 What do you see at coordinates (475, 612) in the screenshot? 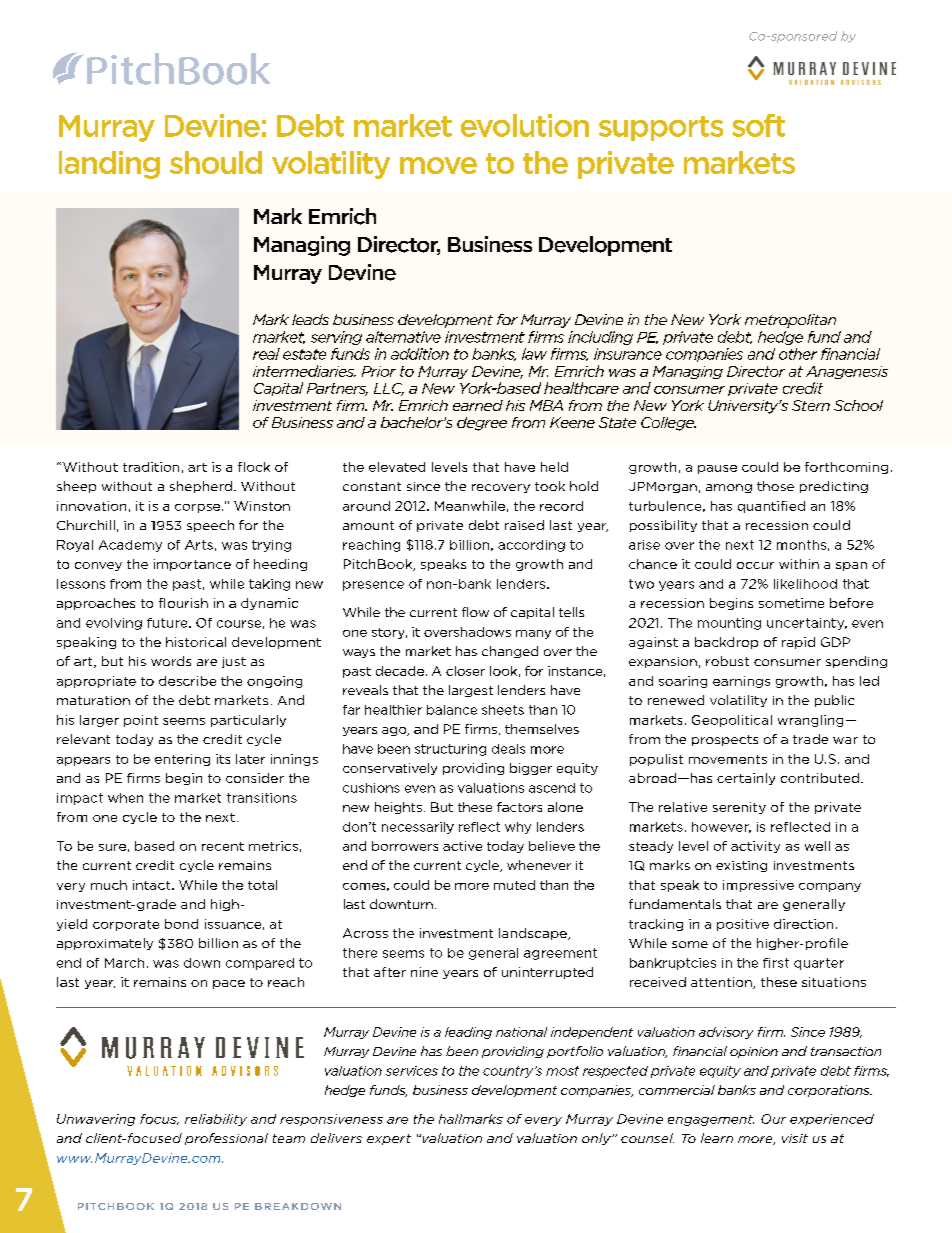
I see `flow` at bounding box center [475, 612].
